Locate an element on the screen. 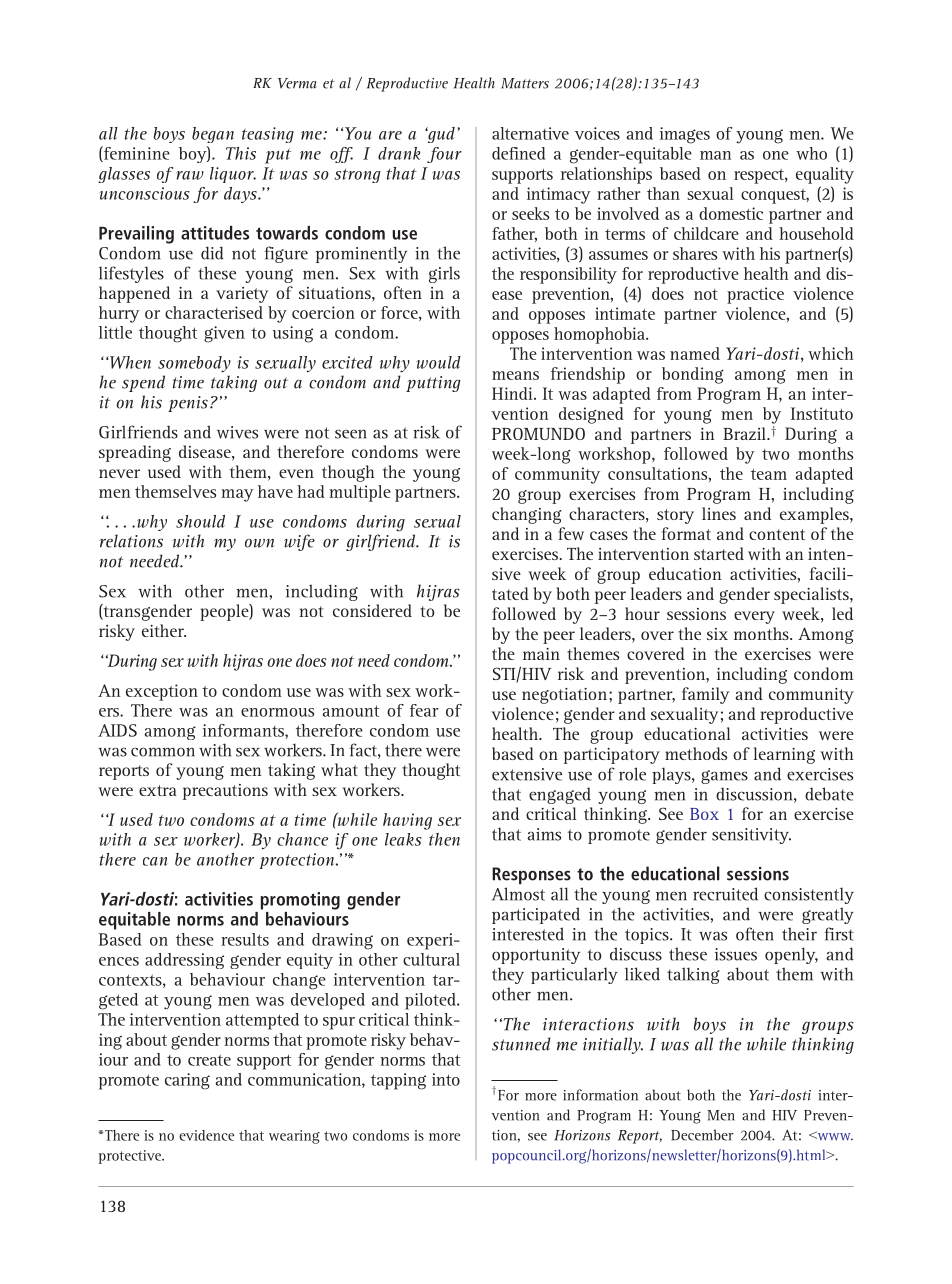  images is located at coordinates (685, 135).
